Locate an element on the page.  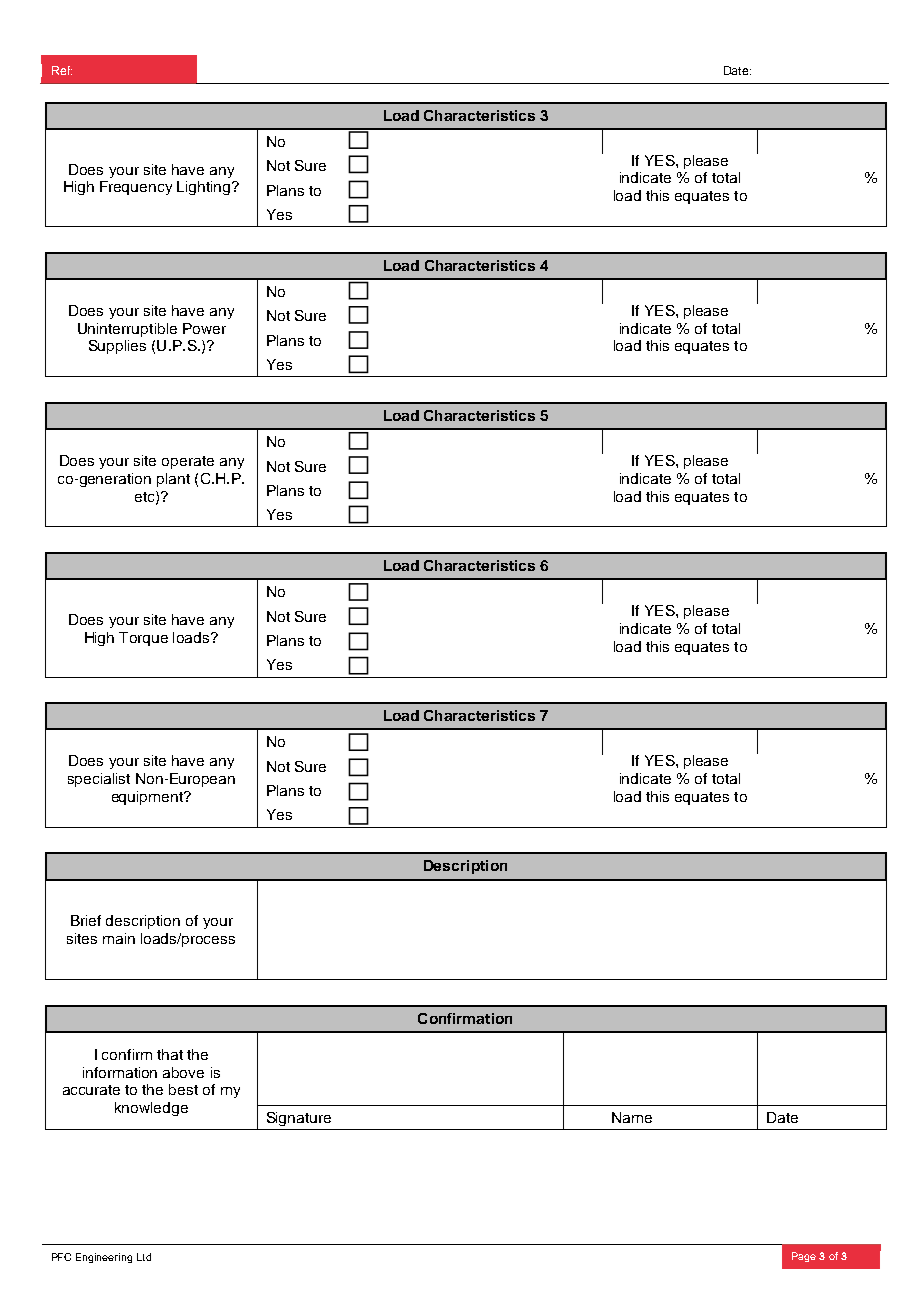
Ref is located at coordinates (62, 70).
